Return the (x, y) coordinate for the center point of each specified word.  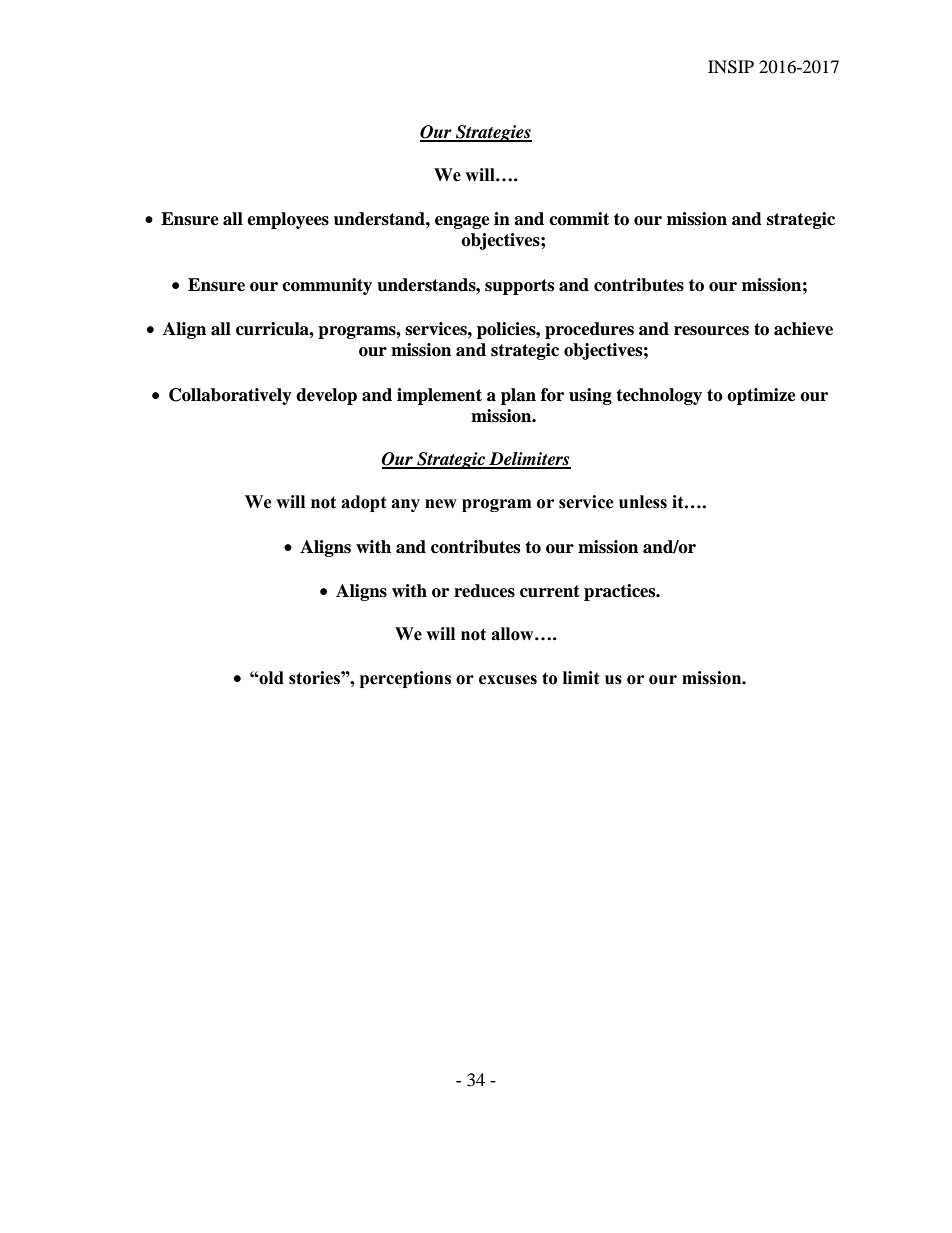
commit (579, 219)
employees (288, 220)
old (271, 678)
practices (621, 592)
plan (518, 396)
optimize (761, 396)
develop (326, 396)
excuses (508, 680)
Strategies (493, 133)
